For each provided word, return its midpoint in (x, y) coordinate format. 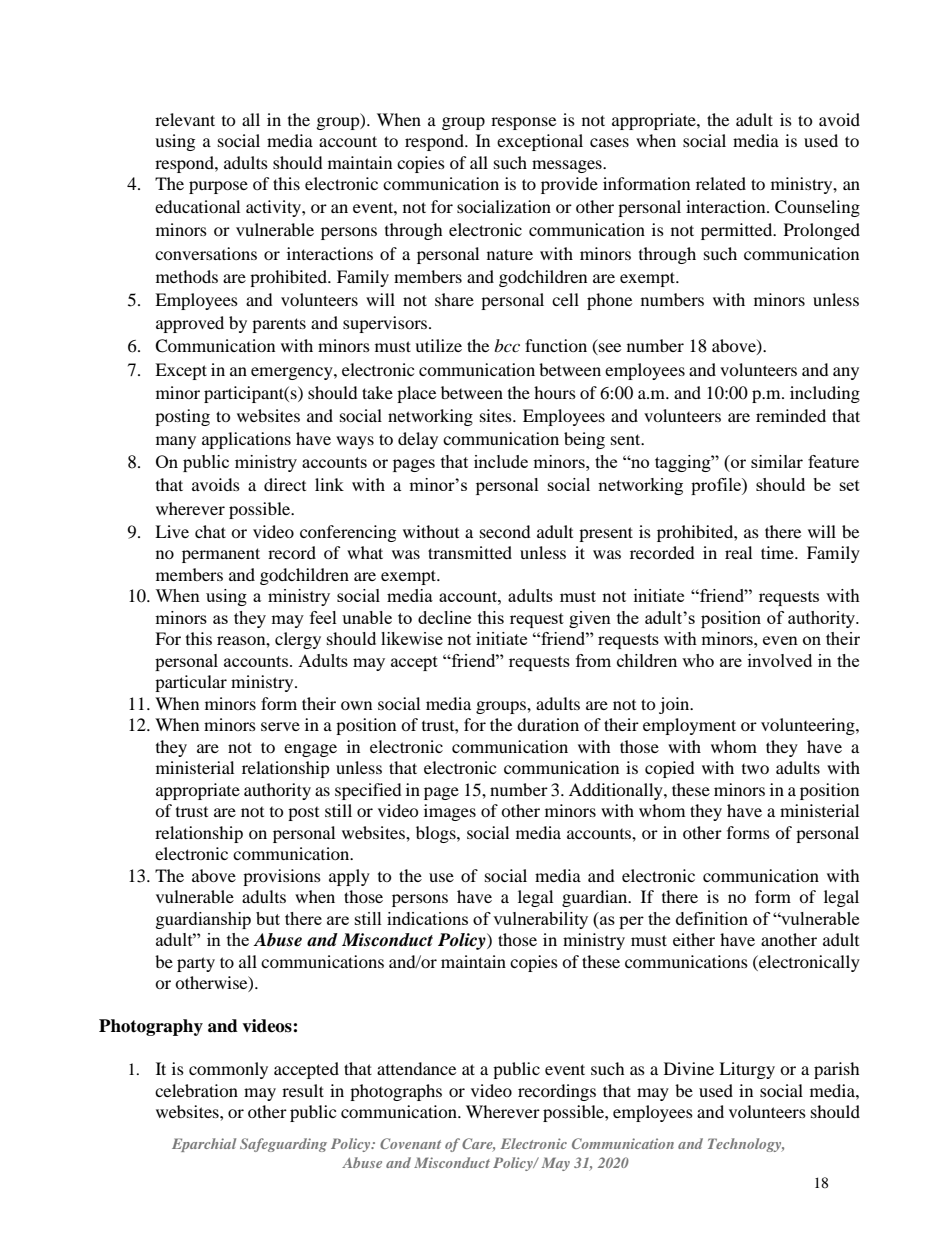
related (721, 183)
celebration (196, 1090)
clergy (298, 640)
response (523, 123)
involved (780, 660)
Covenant (410, 1143)
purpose (218, 187)
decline (444, 617)
